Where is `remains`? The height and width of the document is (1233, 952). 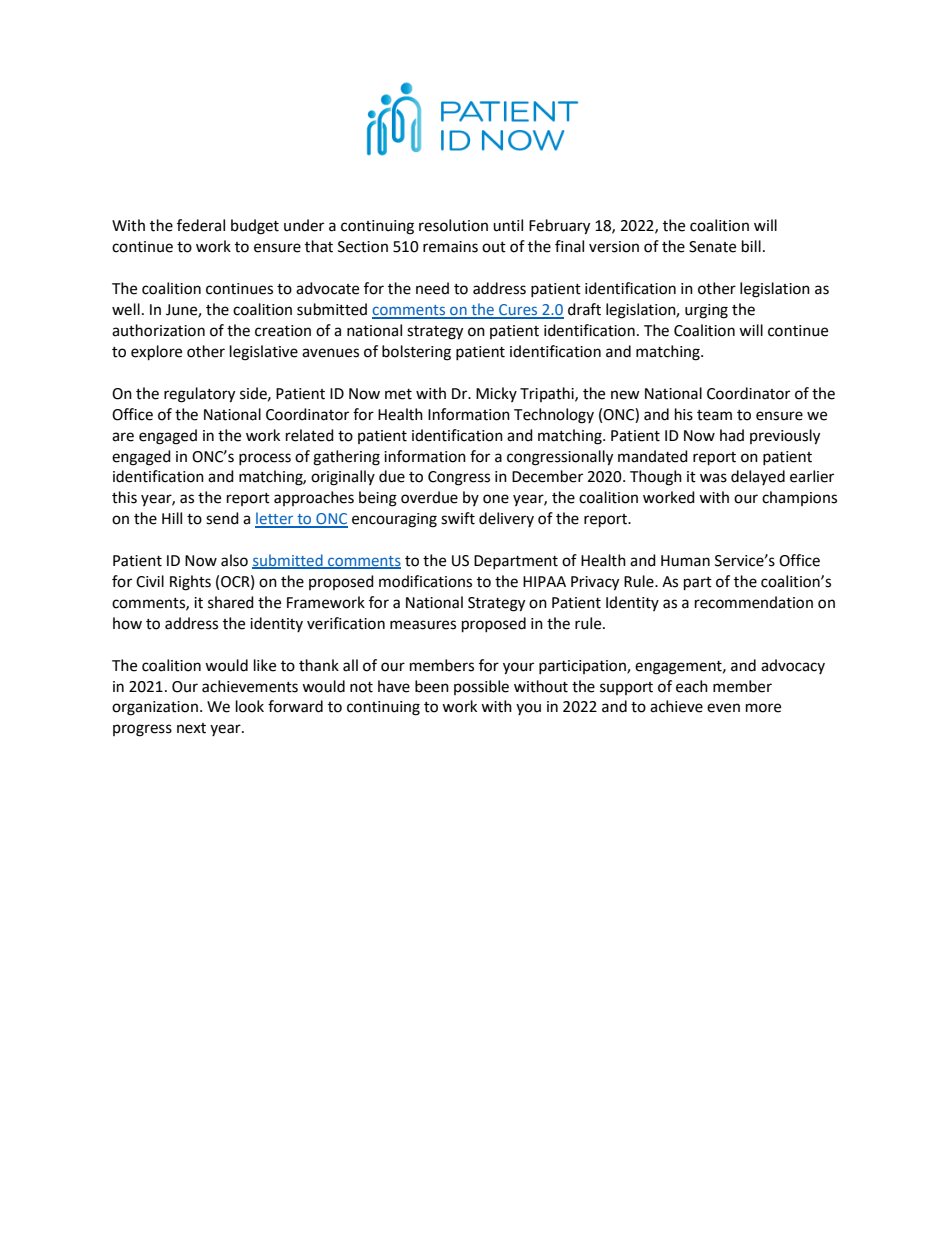
remains is located at coordinates (450, 247).
